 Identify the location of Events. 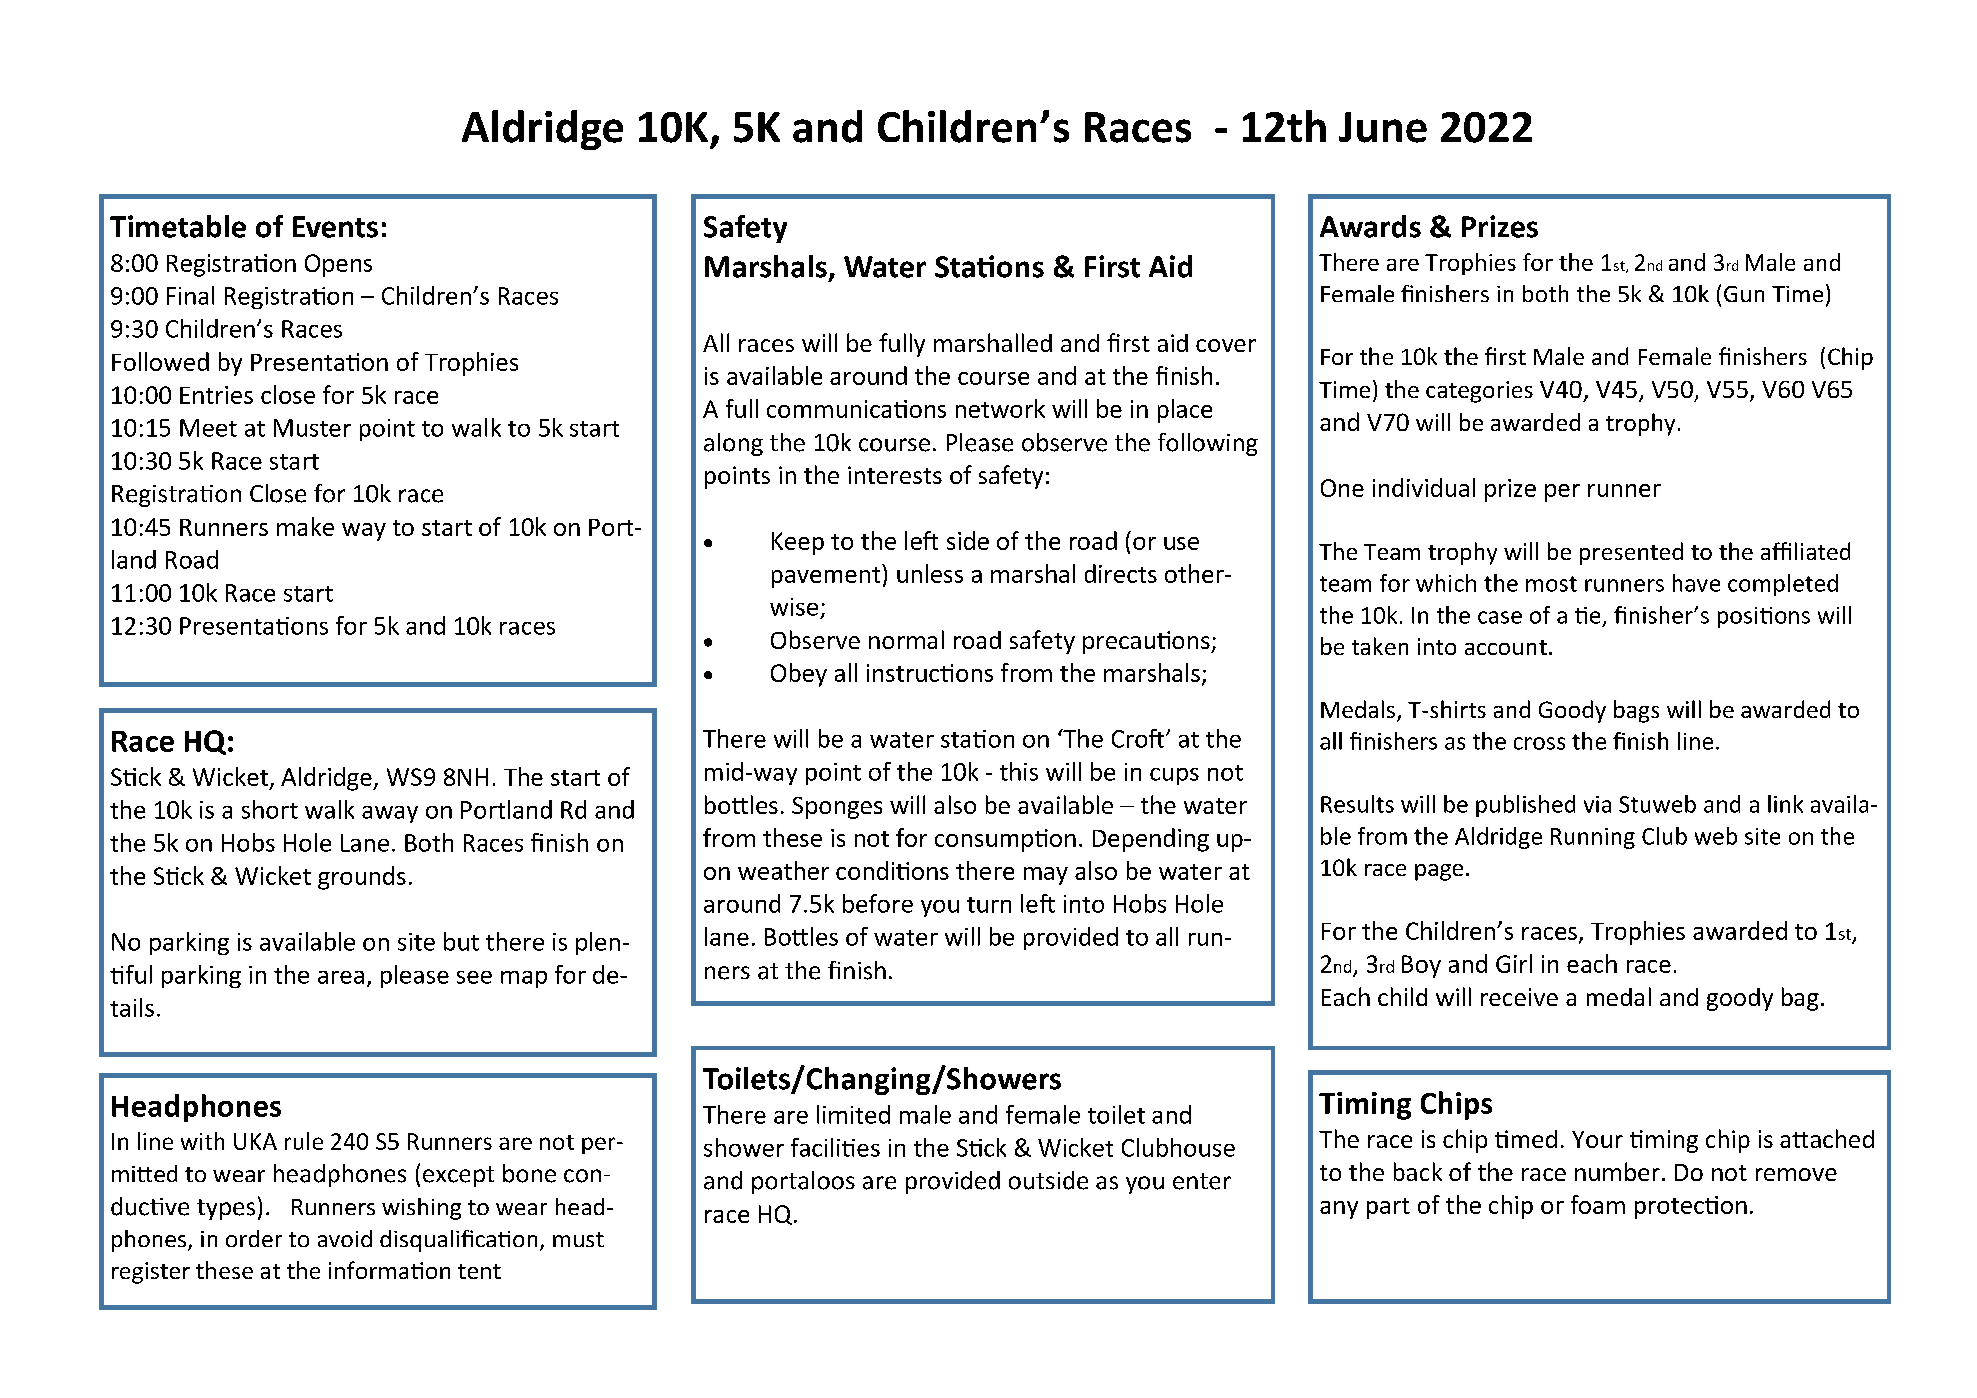
(335, 227).
